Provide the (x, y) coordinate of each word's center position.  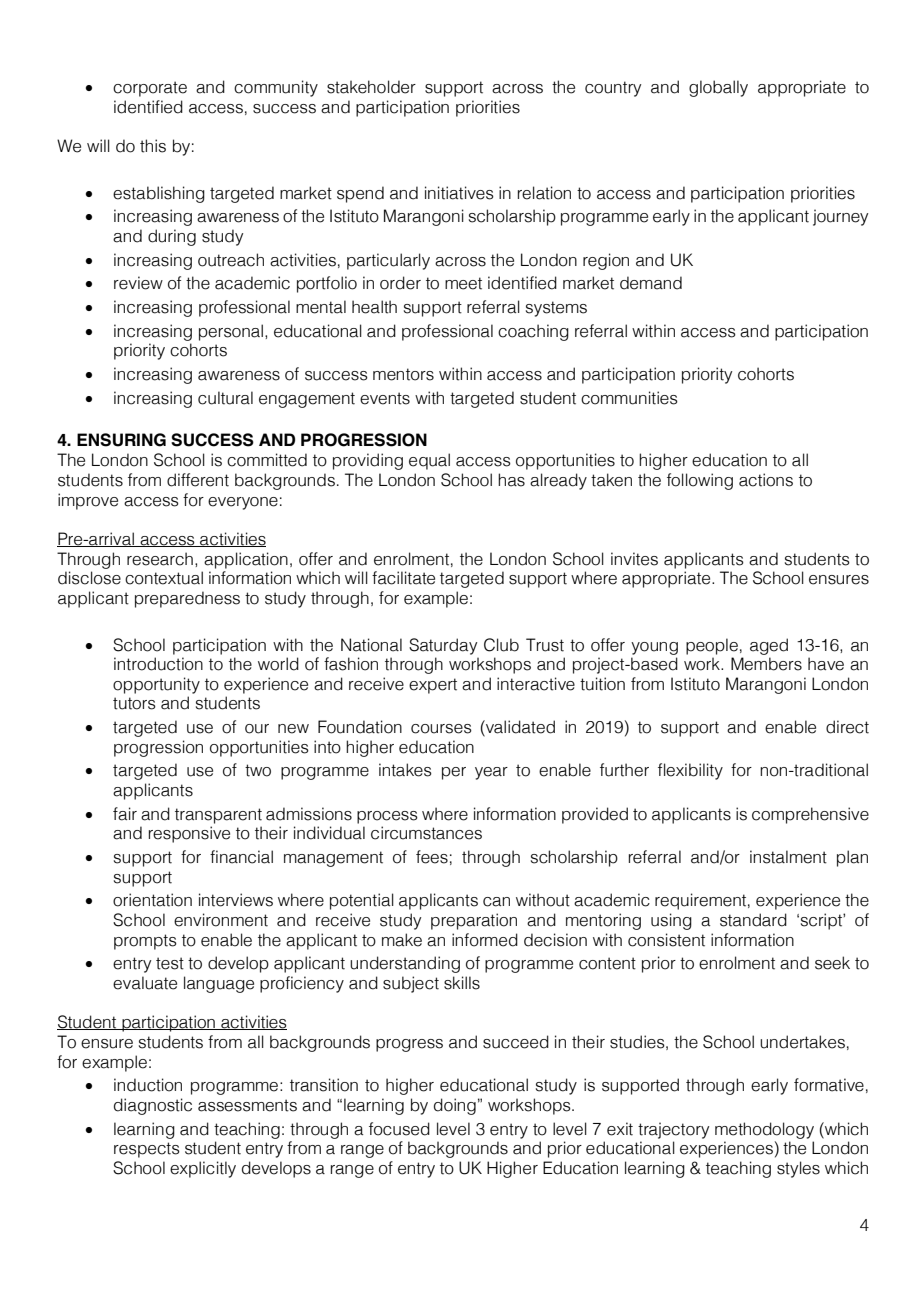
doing (455, 1106)
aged (769, 646)
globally (718, 88)
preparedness (187, 599)
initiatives (459, 193)
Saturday (443, 646)
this (153, 146)
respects (147, 1150)
